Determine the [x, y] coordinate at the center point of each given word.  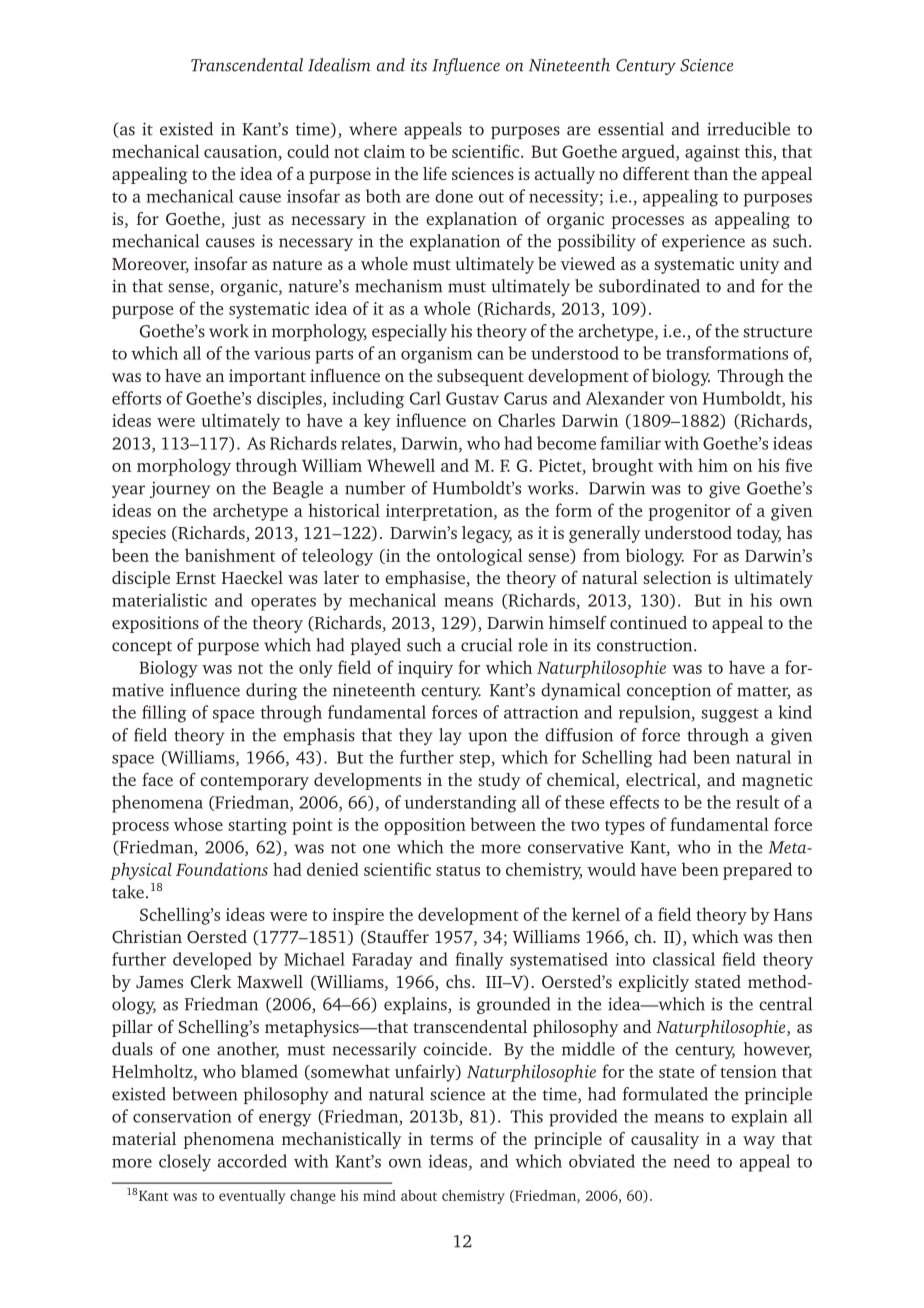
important [267, 377]
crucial [486, 645]
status [458, 870]
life [435, 173]
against [712, 153]
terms [451, 1140]
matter [763, 692]
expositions [155, 624]
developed [212, 961]
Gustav [472, 398]
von [683, 400]
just [246, 220]
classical [684, 959]
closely [185, 1163]
